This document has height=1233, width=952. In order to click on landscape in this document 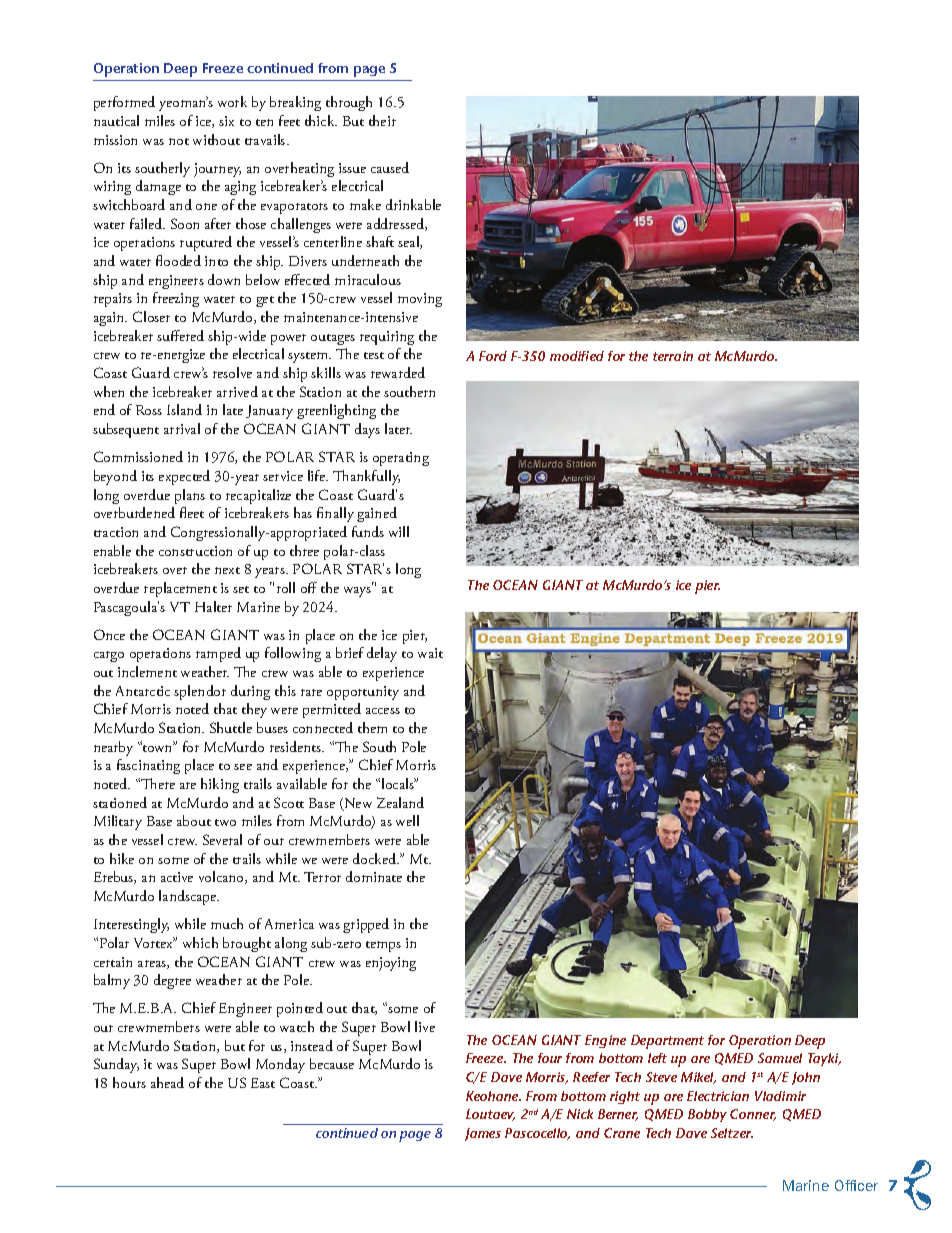, I will do `click(189, 897)`.
